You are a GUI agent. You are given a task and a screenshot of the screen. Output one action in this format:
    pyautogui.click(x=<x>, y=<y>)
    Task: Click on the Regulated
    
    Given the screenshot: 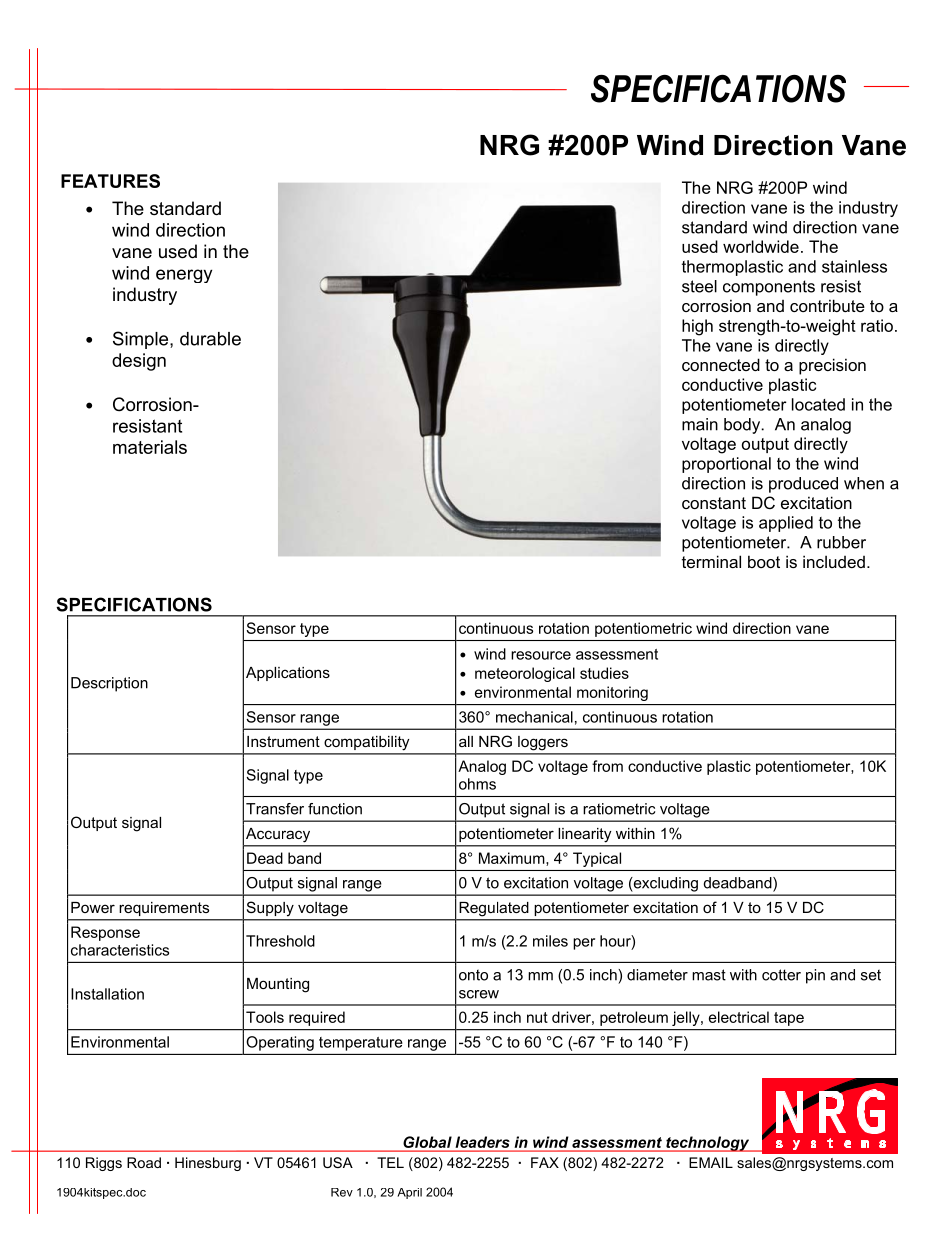 What is the action you would take?
    pyautogui.click(x=494, y=909)
